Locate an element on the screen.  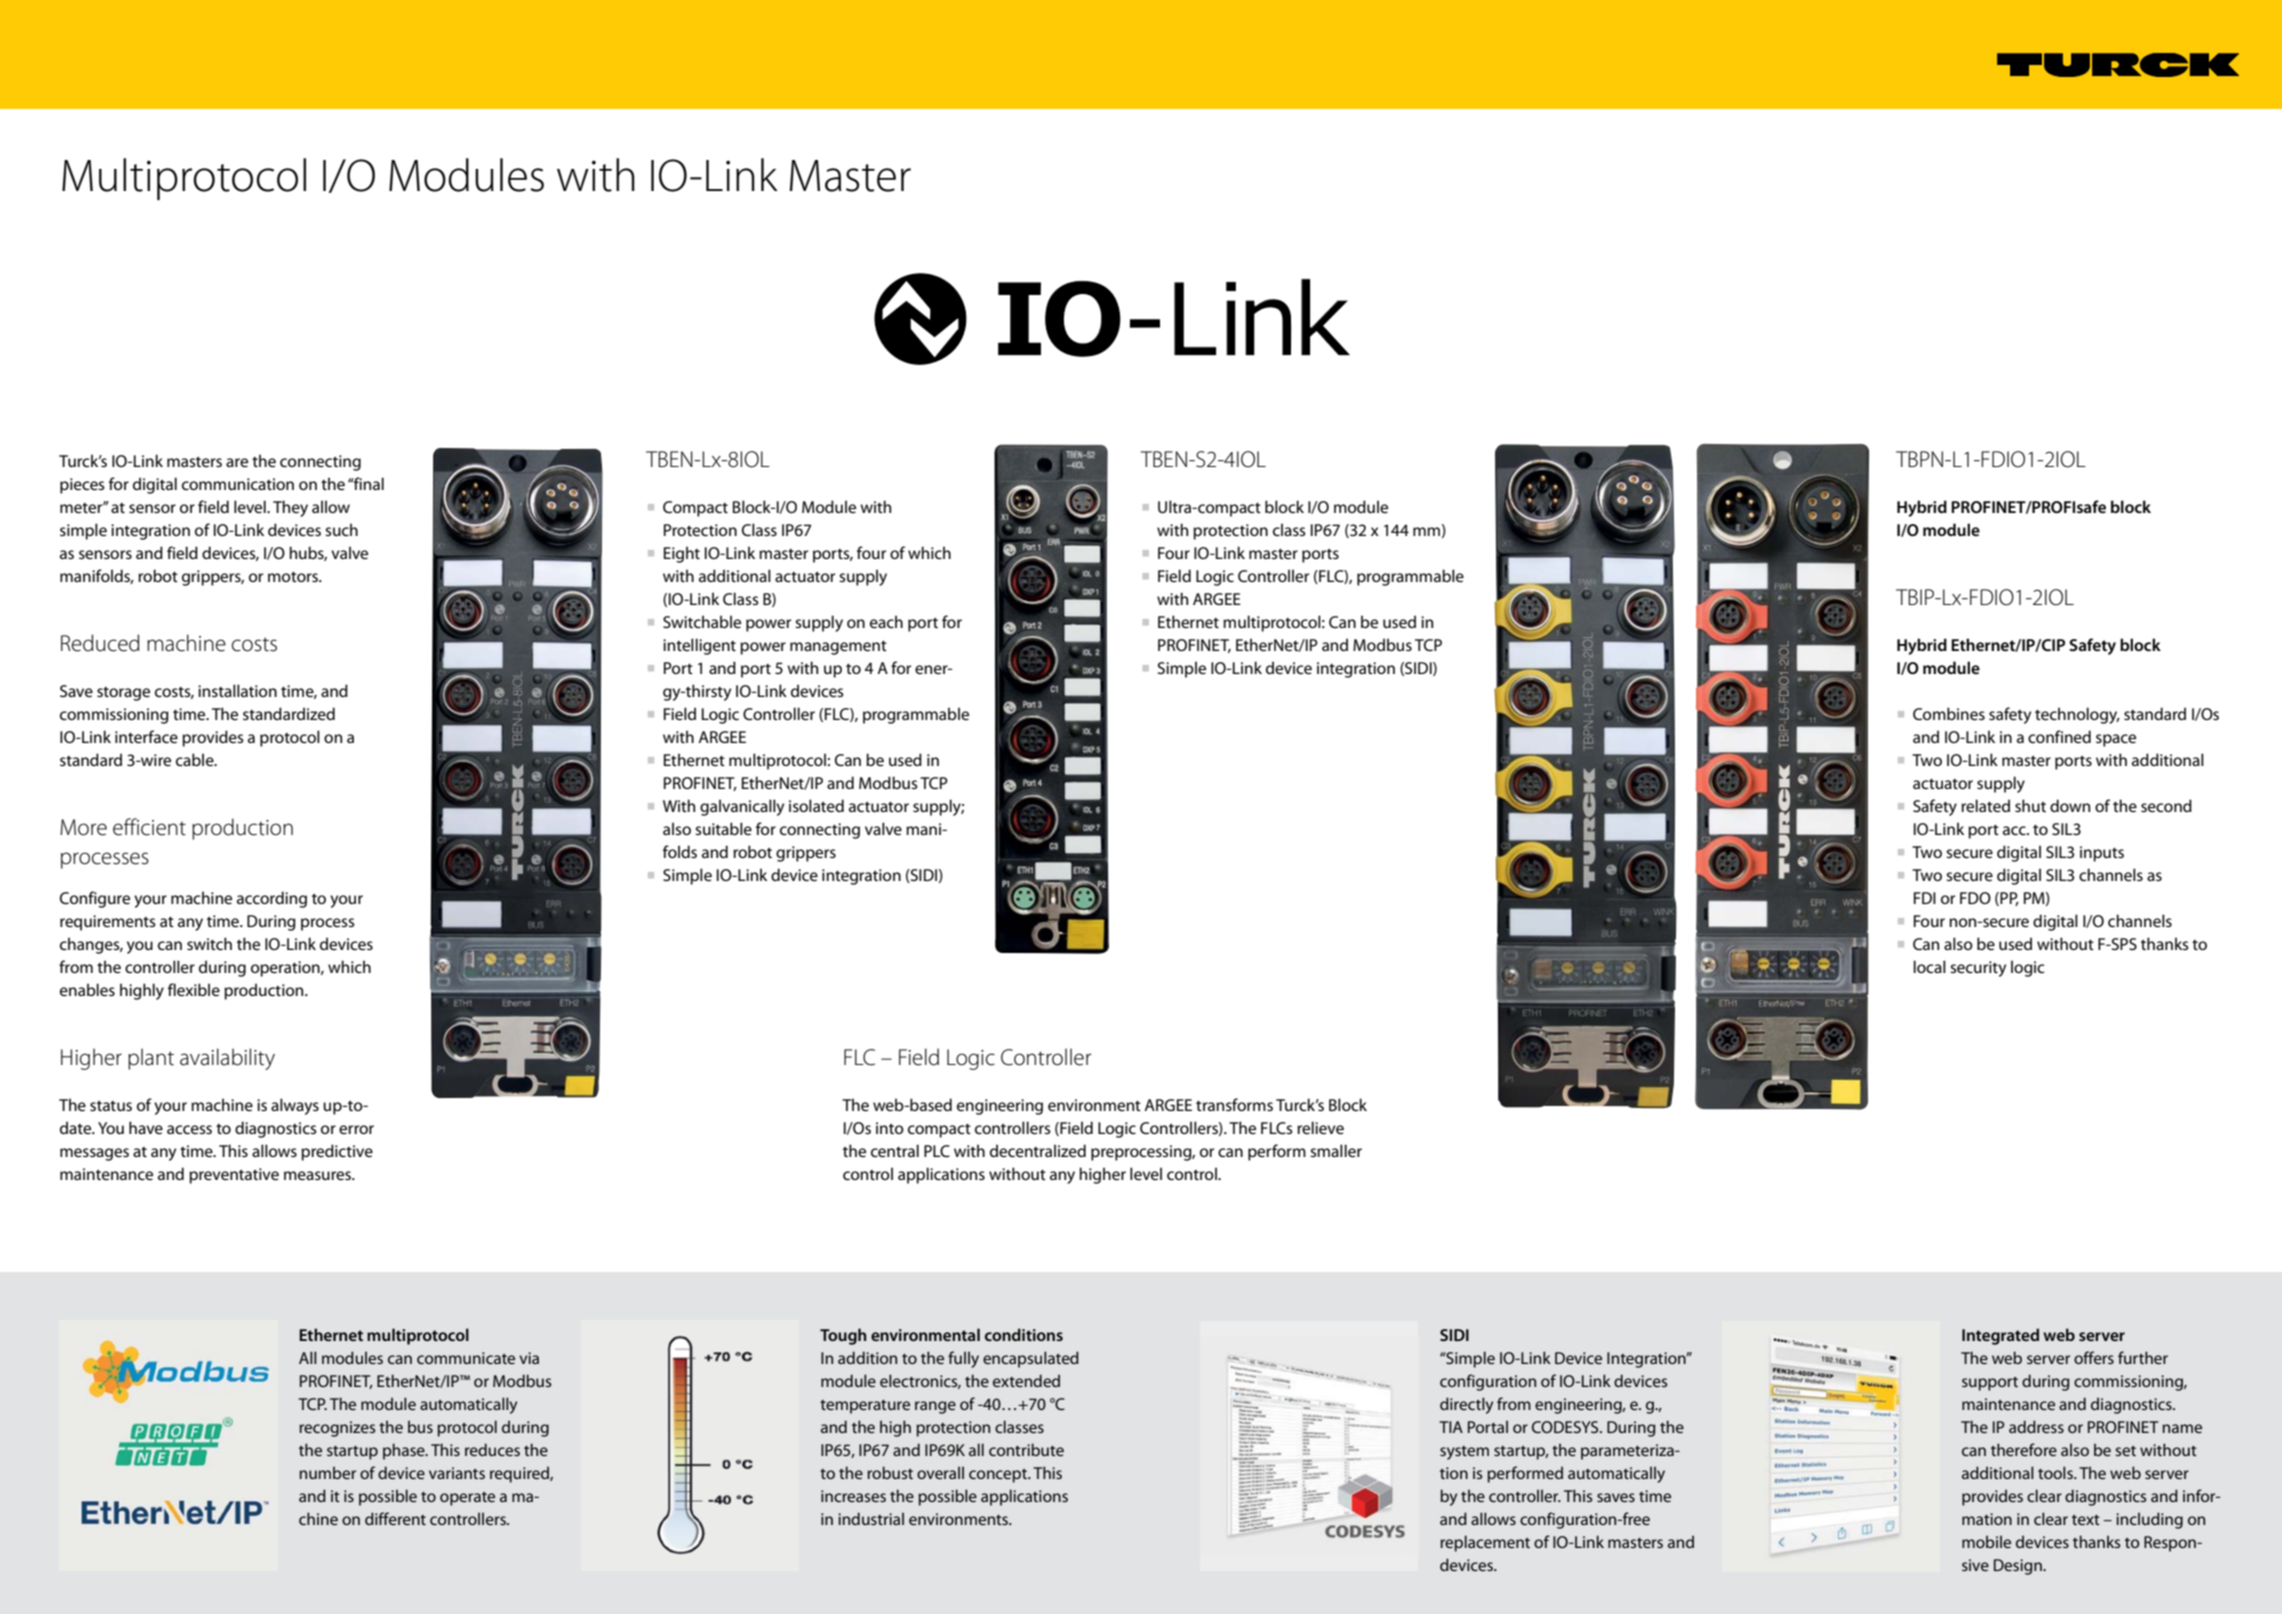
management is located at coordinates (838, 648).
